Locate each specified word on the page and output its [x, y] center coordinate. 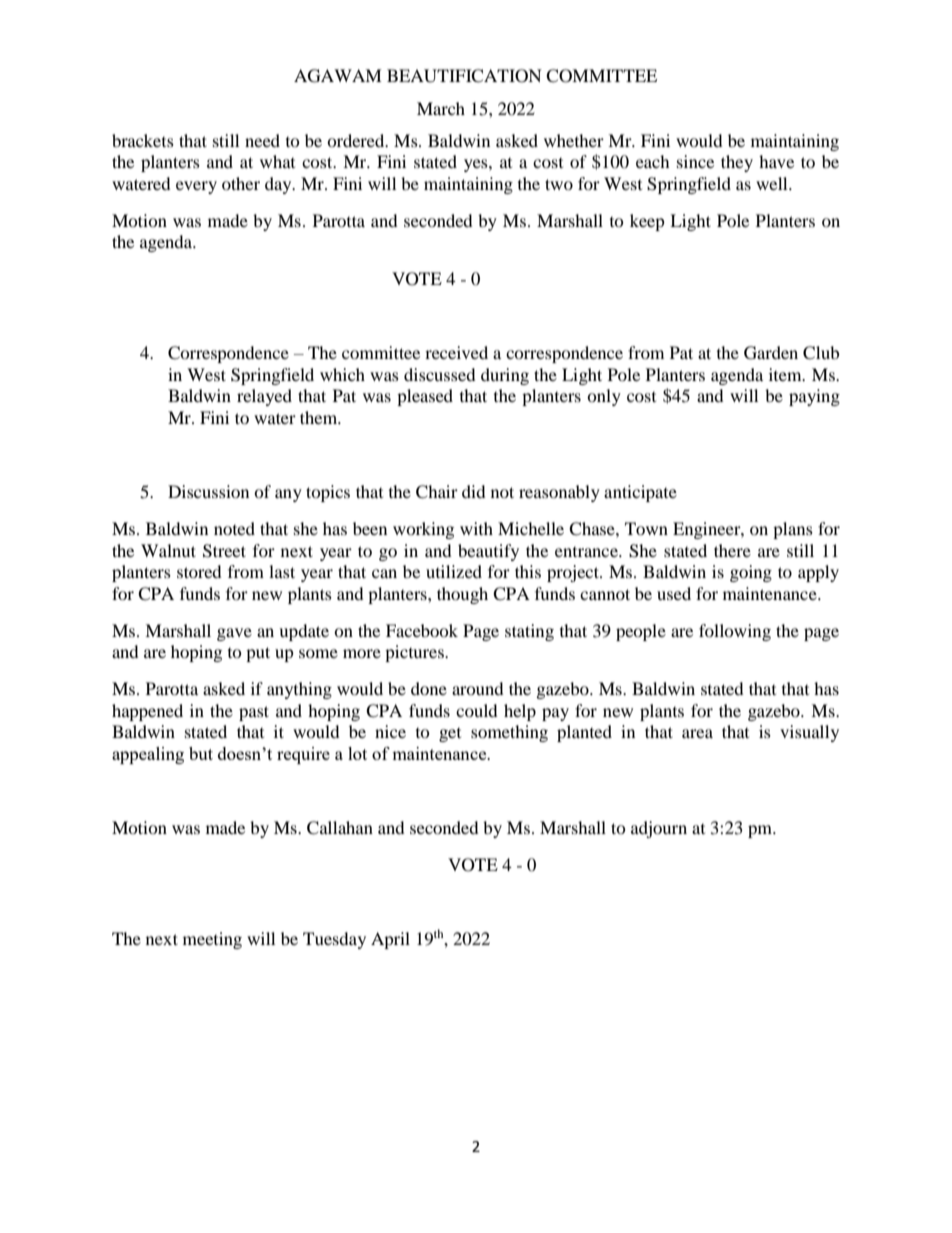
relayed [264, 397]
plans [793, 530]
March [441, 108]
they [737, 163]
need [262, 140]
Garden [771, 353]
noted [234, 528]
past [254, 713]
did [474, 491]
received [456, 352]
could [477, 710]
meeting [212, 940]
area [697, 733]
